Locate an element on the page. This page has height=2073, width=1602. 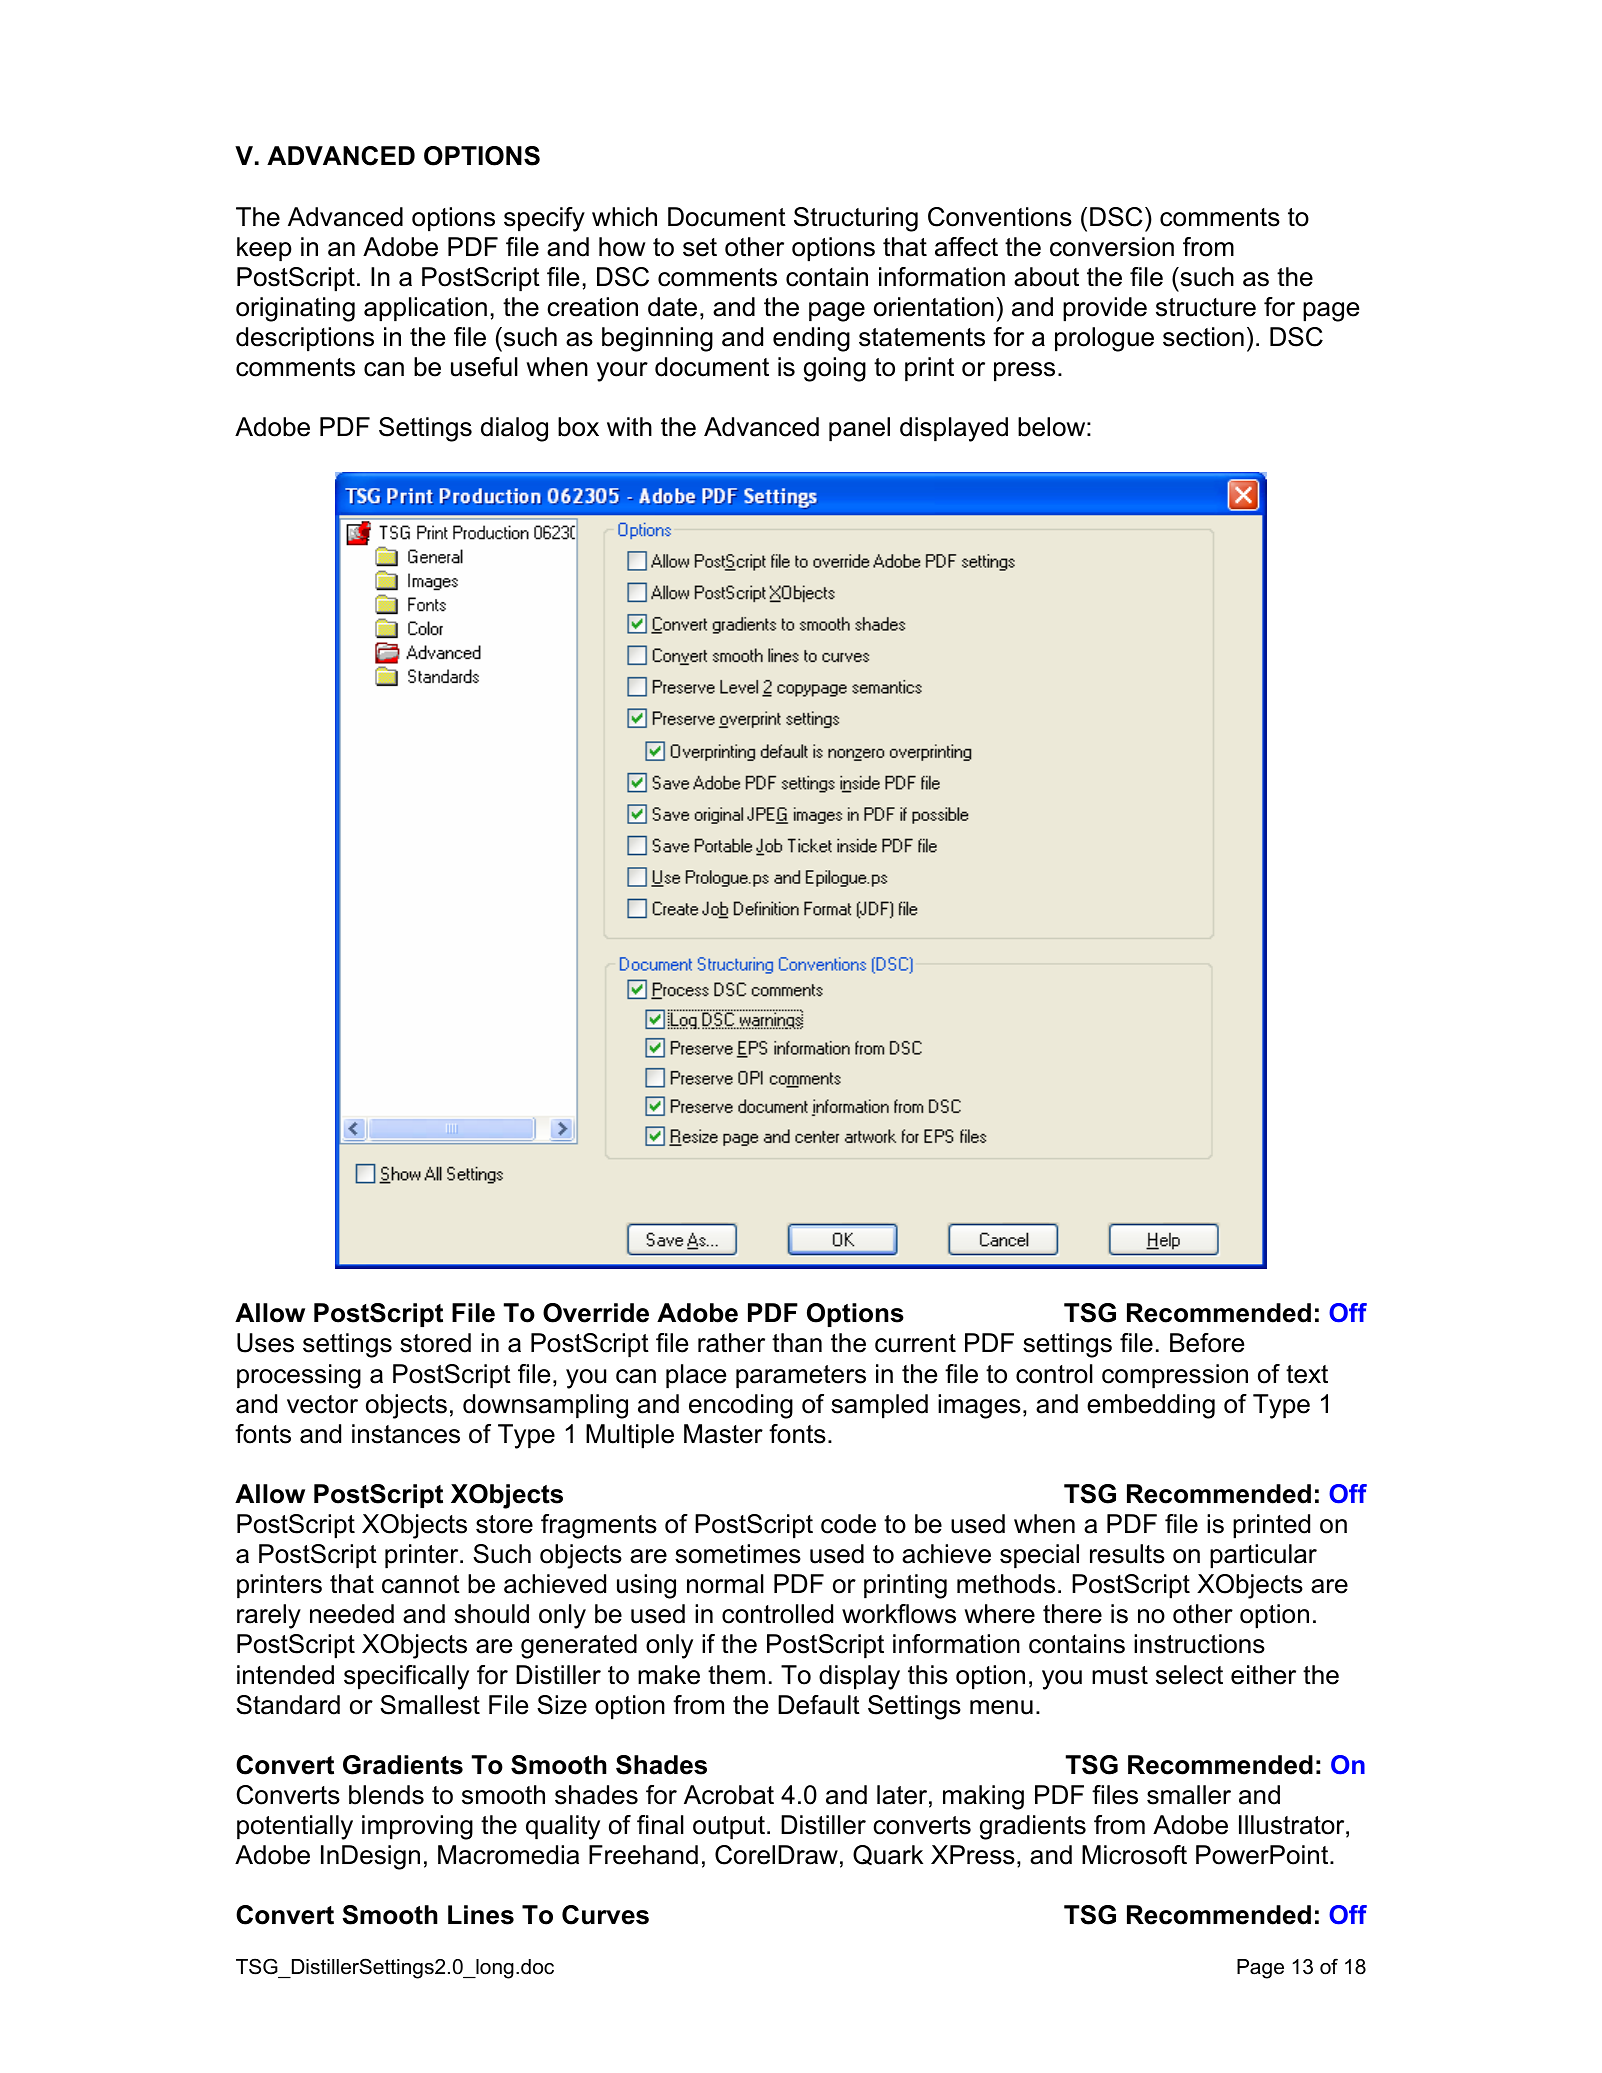
improving is located at coordinates (417, 1827).
